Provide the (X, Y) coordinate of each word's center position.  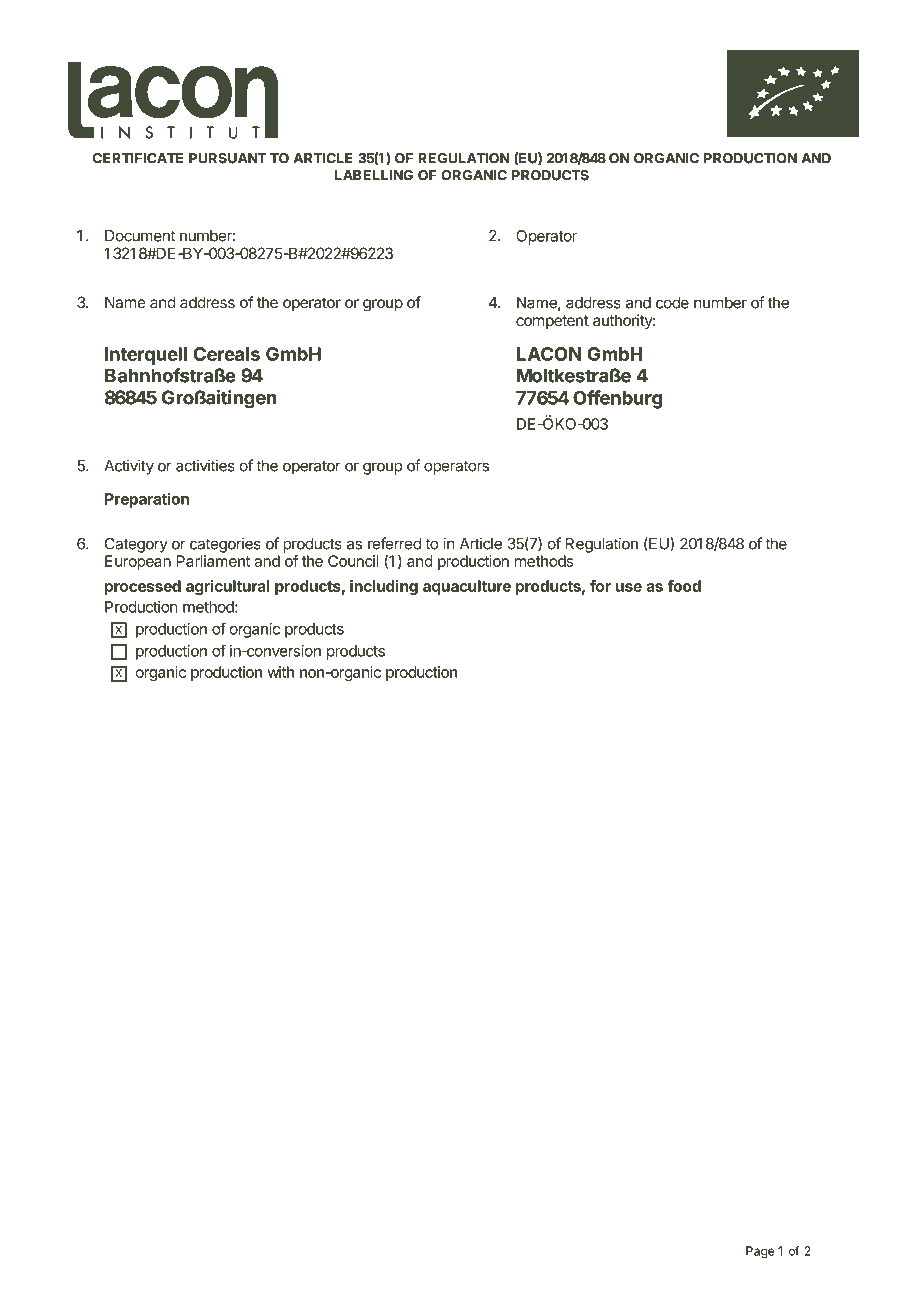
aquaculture (467, 587)
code (672, 303)
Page (760, 1252)
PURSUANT (228, 158)
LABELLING (374, 175)
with (280, 672)
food (684, 586)
